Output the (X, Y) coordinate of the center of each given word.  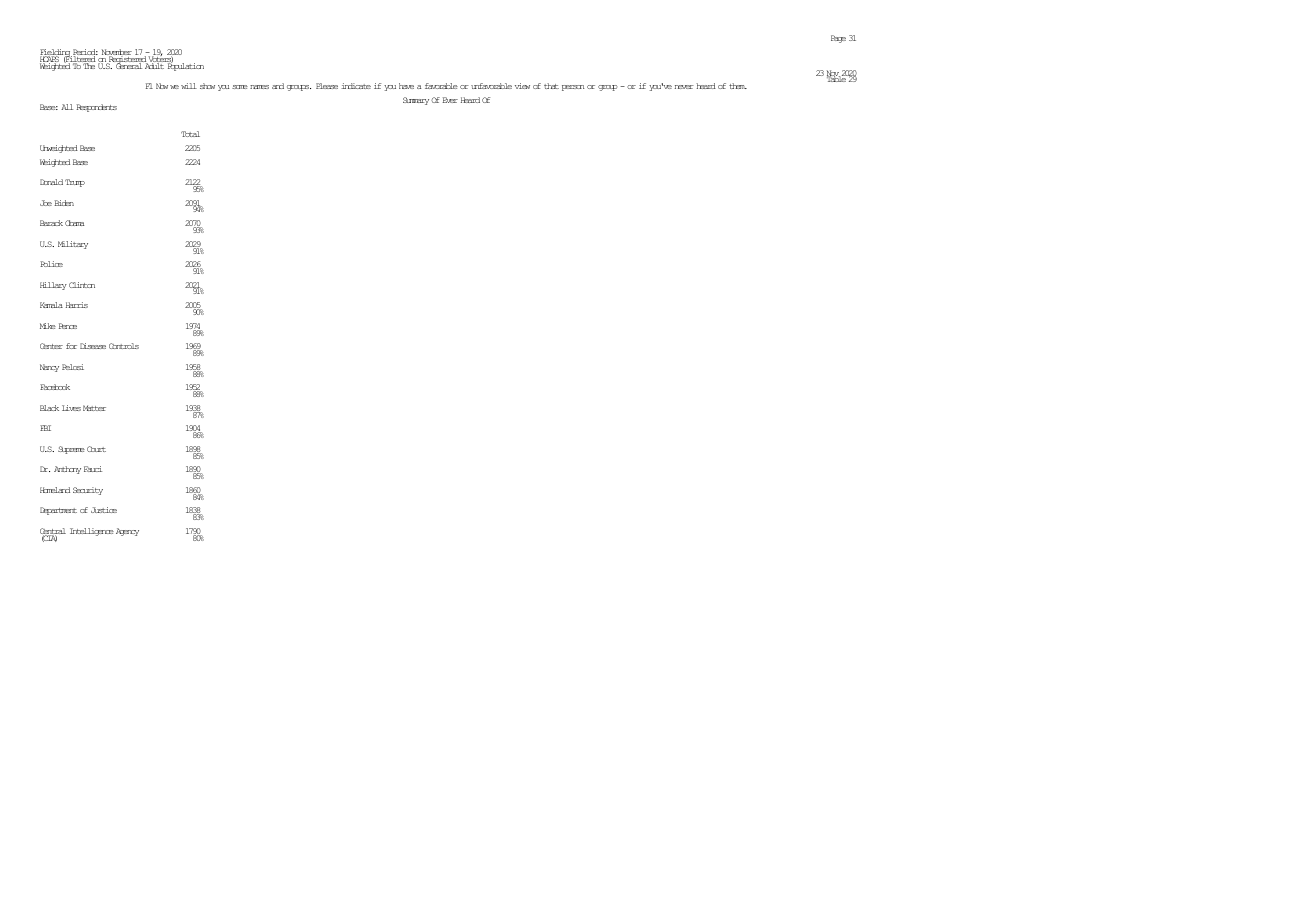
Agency (127, 532)
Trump (75, 183)
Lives (71, 408)
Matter (94, 408)
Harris (77, 305)
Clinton (82, 285)
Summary (416, 101)
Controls (124, 346)
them (738, 86)
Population (184, 66)
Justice (104, 510)
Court (96, 449)
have (406, 86)
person (573, 88)
